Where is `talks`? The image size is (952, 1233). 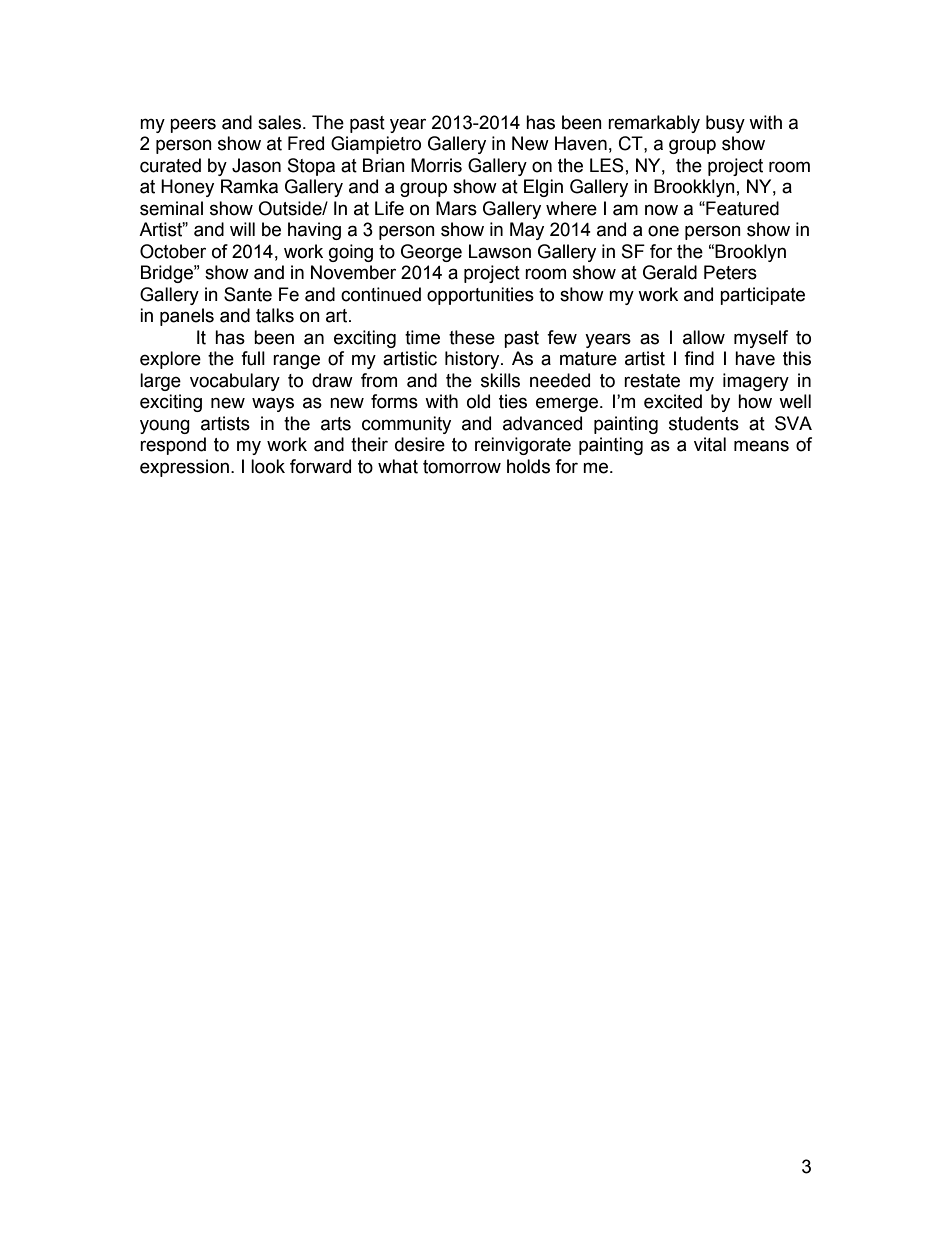 talks is located at coordinates (275, 315).
